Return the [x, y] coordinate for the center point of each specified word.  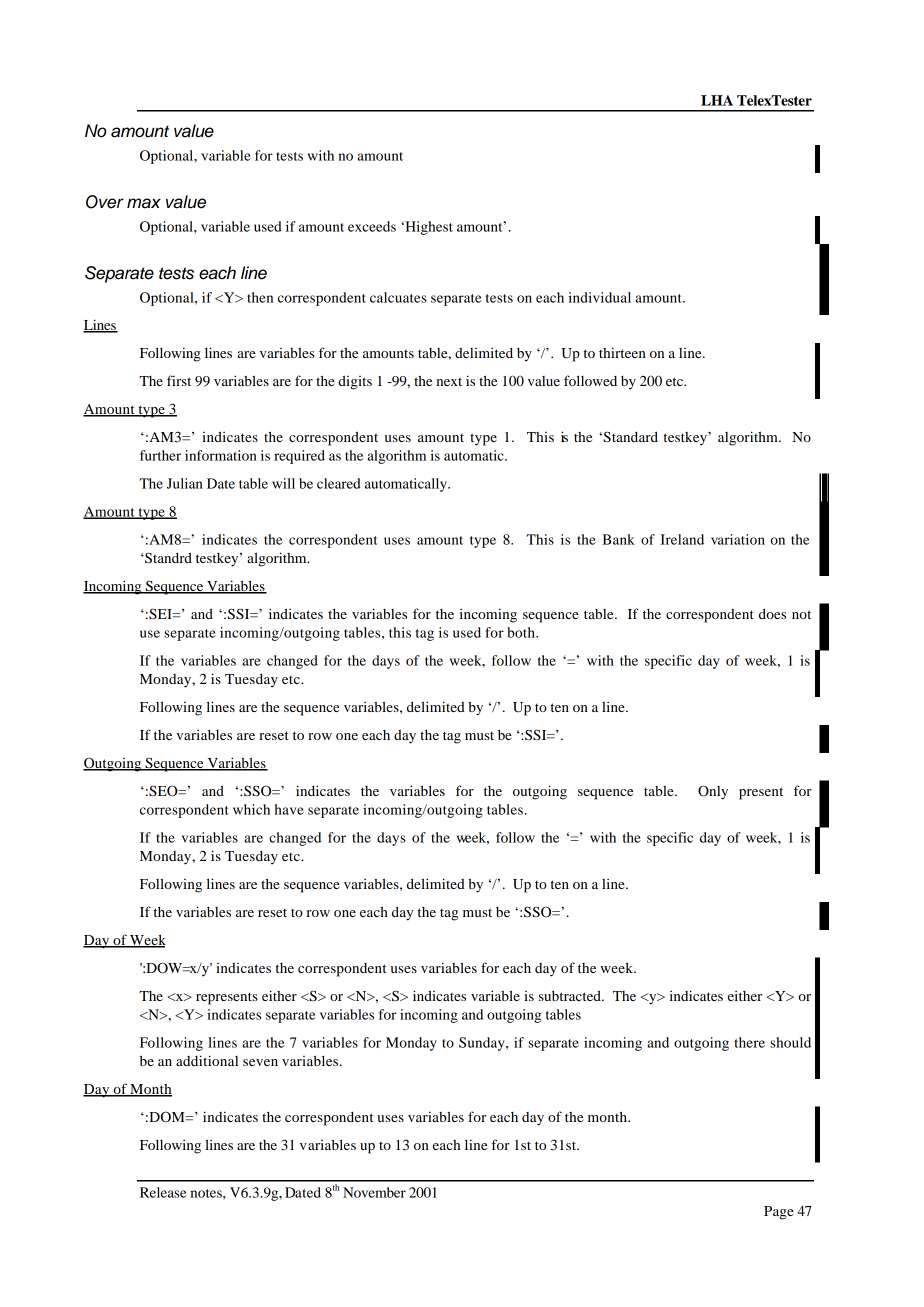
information [221, 455]
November [374, 1192]
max [144, 203]
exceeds [372, 226]
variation [738, 539]
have [289, 809]
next [449, 381]
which [251, 809]
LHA [717, 100]
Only [713, 792]
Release [163, 1192]
